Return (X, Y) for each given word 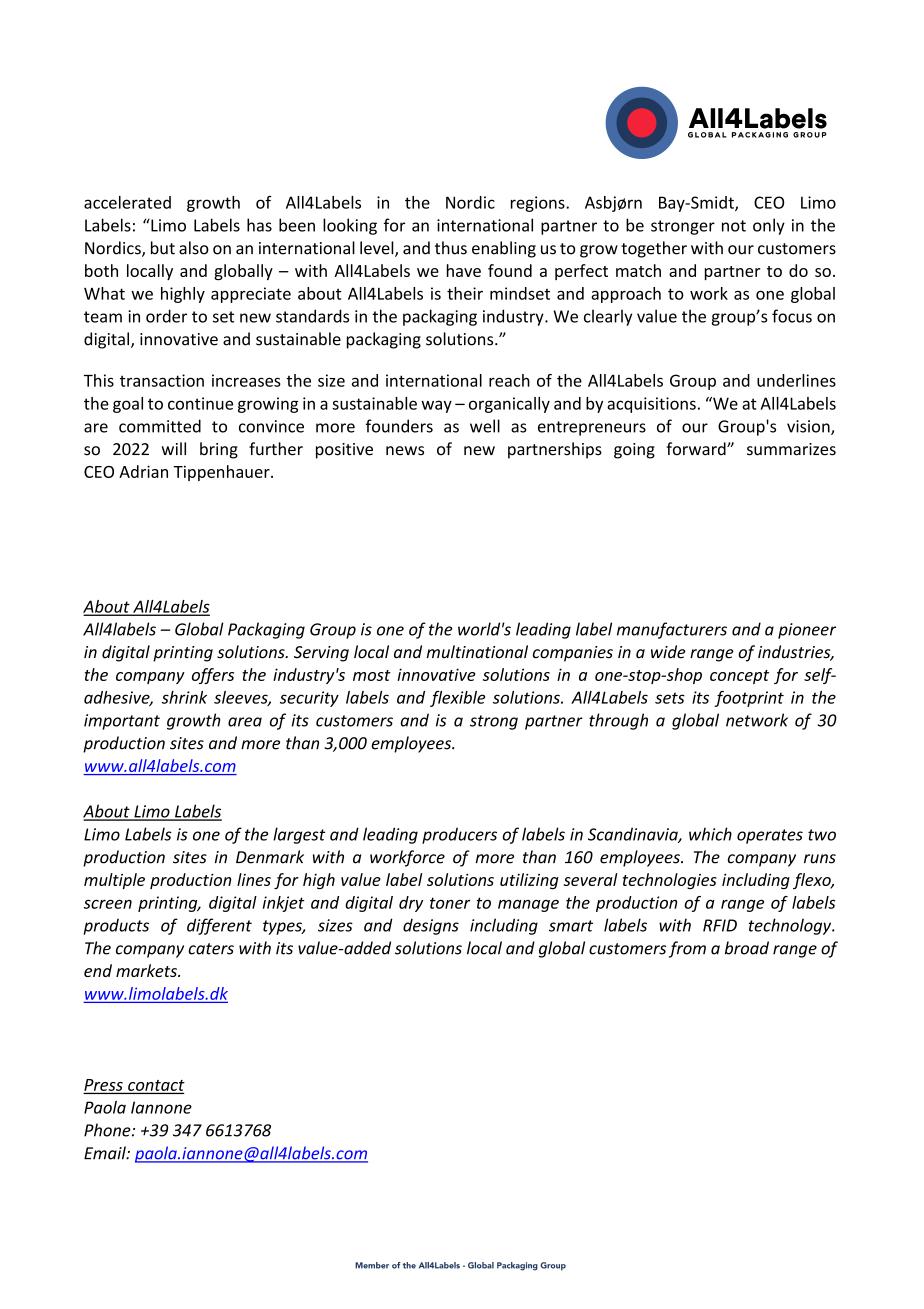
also (194, 248)
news (405, 451)
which (710, 834)
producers (459, 835)
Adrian (143, 471)
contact (155, 1086)
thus (451, 248)
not (734, 226)
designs (431, 926)
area (245, 722)
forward (697, 449)
